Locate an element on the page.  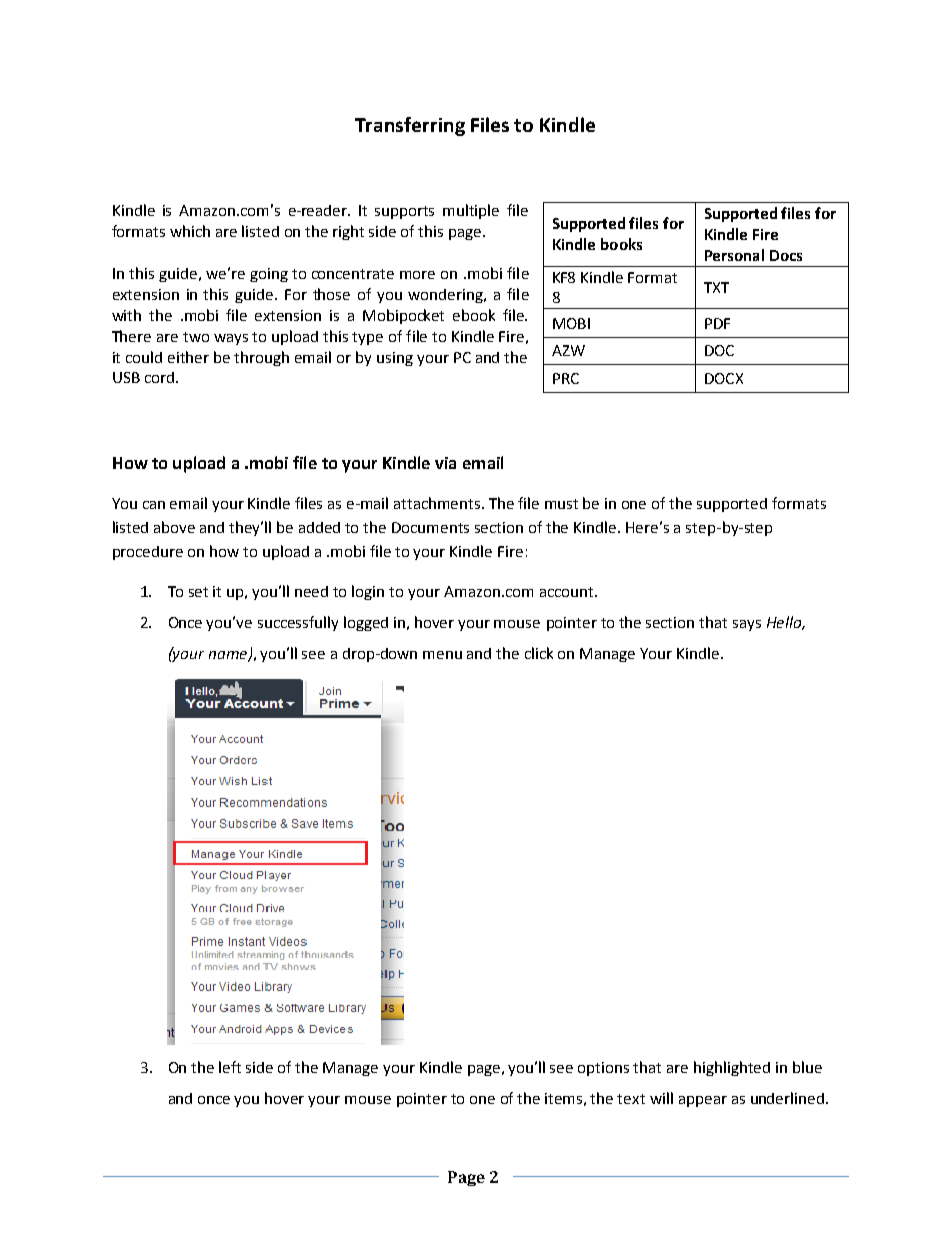
Personal is located at coordinates (734, 255).
